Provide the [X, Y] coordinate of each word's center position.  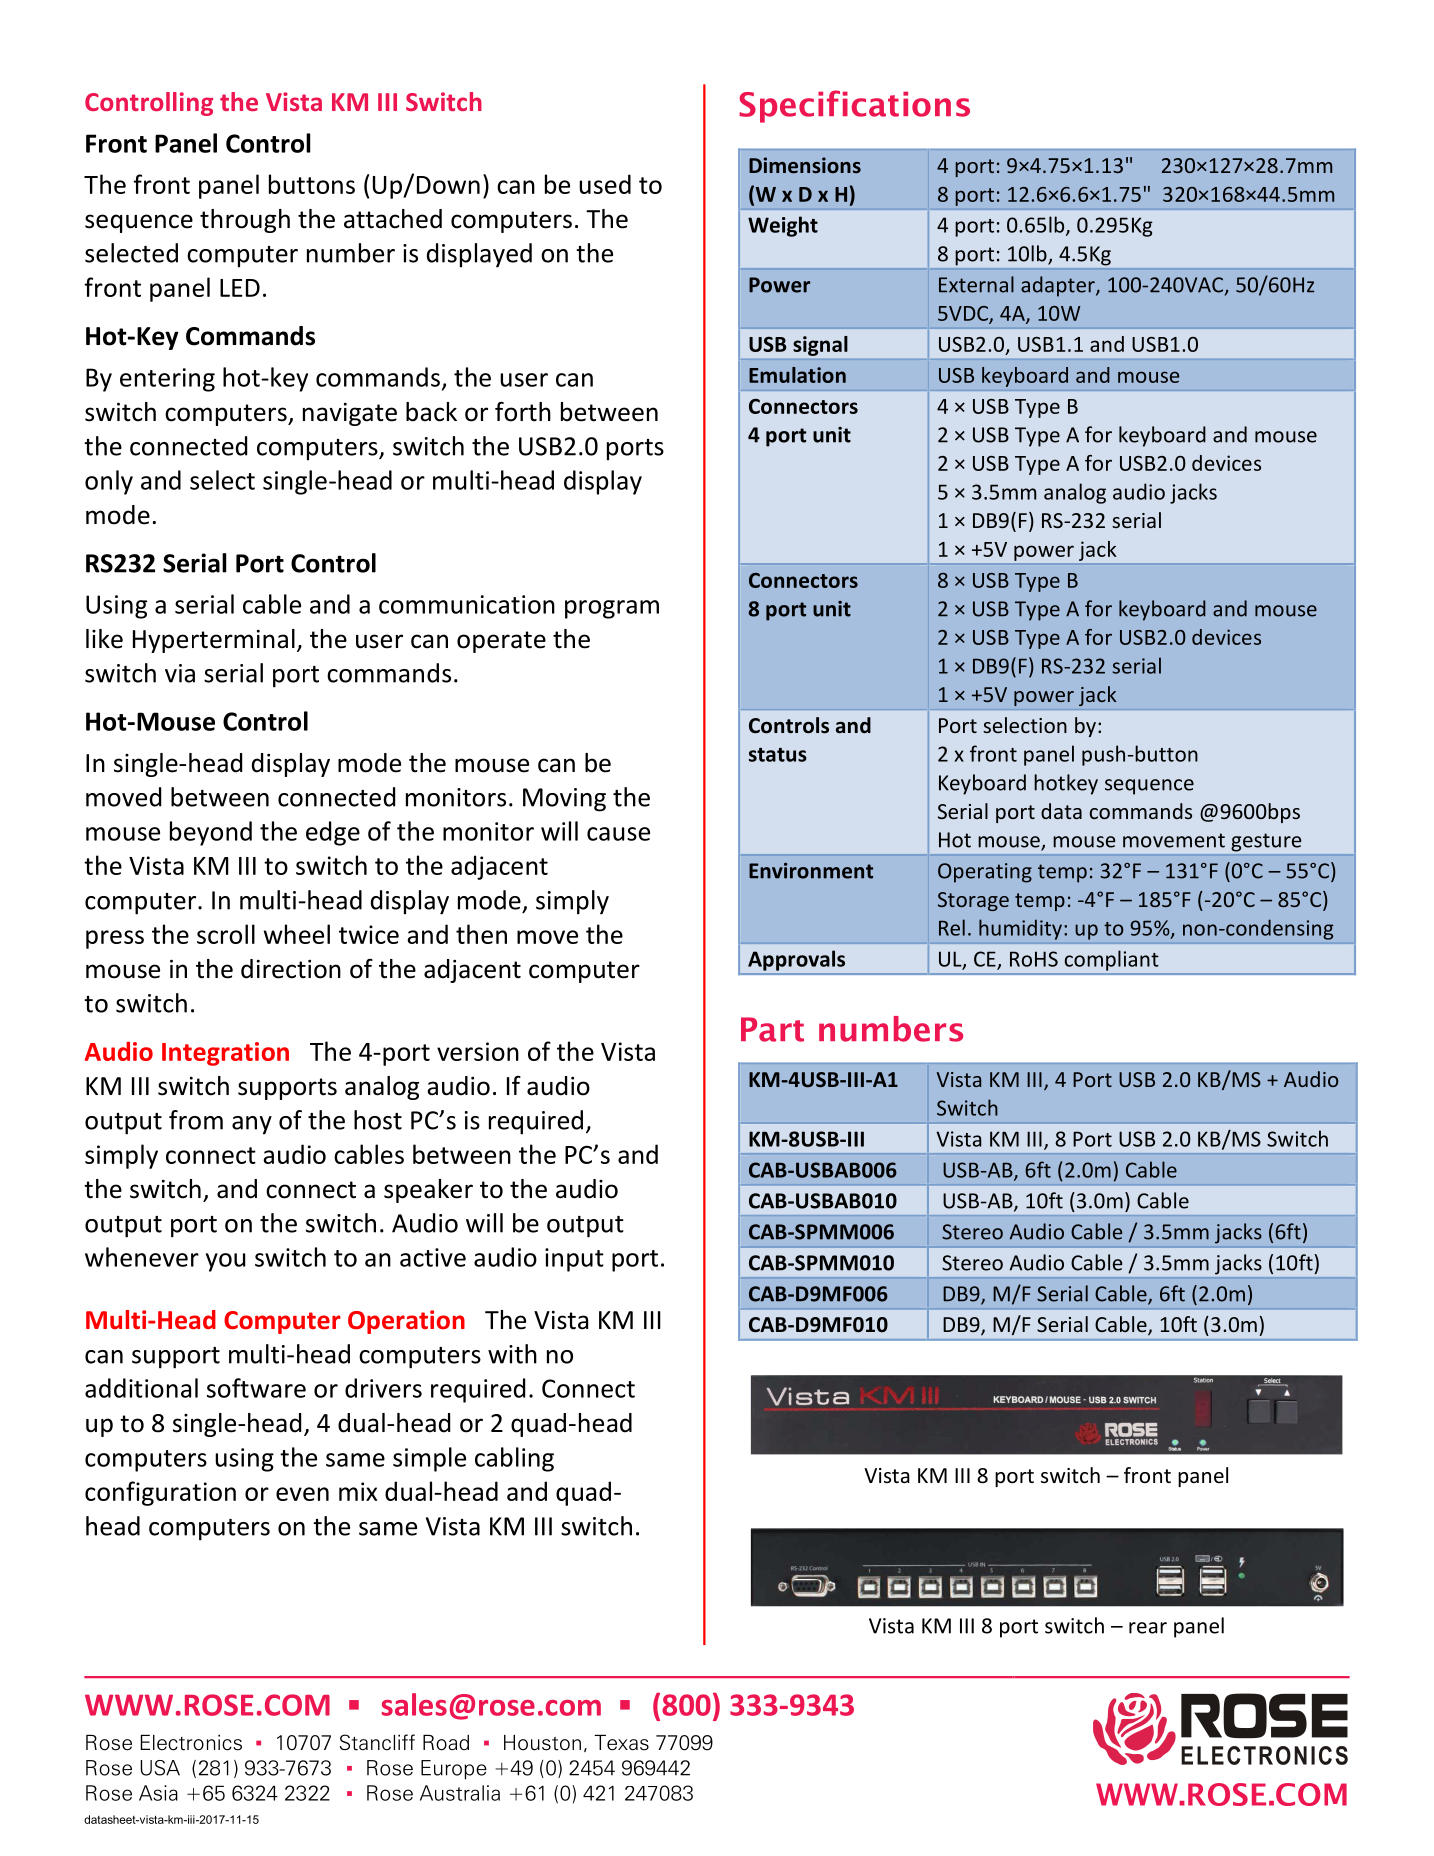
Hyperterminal [214, 641]
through [245, 221]
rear [1148, 1628]
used [605, 184]
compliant [1111, 960]
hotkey [1066, 784]
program [612, 609]
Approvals [796, 961]
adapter [1059, 286]
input [574, 1260]
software [256, 1388]
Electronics [191, 1742]
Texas [621, 1743]
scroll [226, 934]
